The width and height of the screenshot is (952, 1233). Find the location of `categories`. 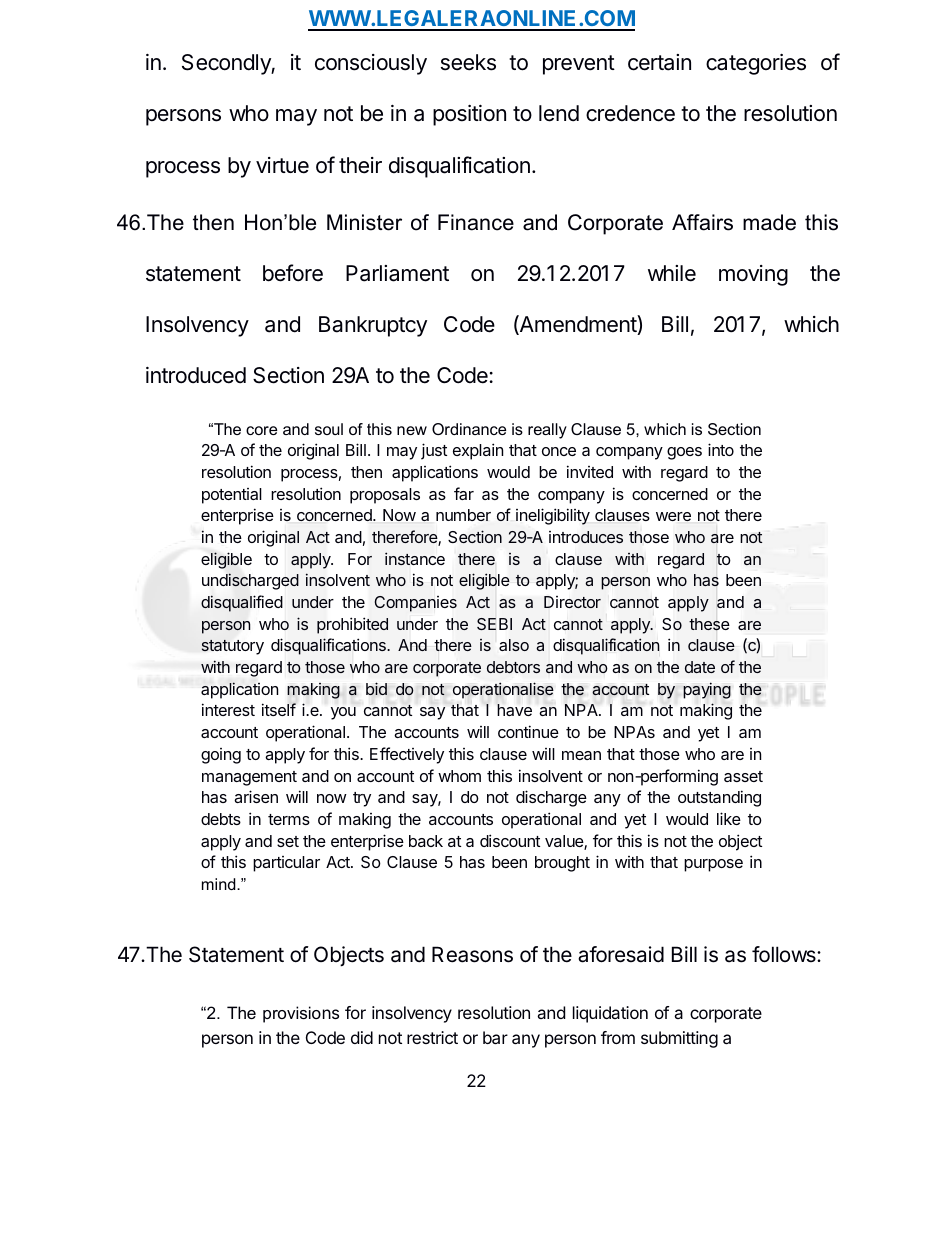

categories is located at coordinates (756, 64).
